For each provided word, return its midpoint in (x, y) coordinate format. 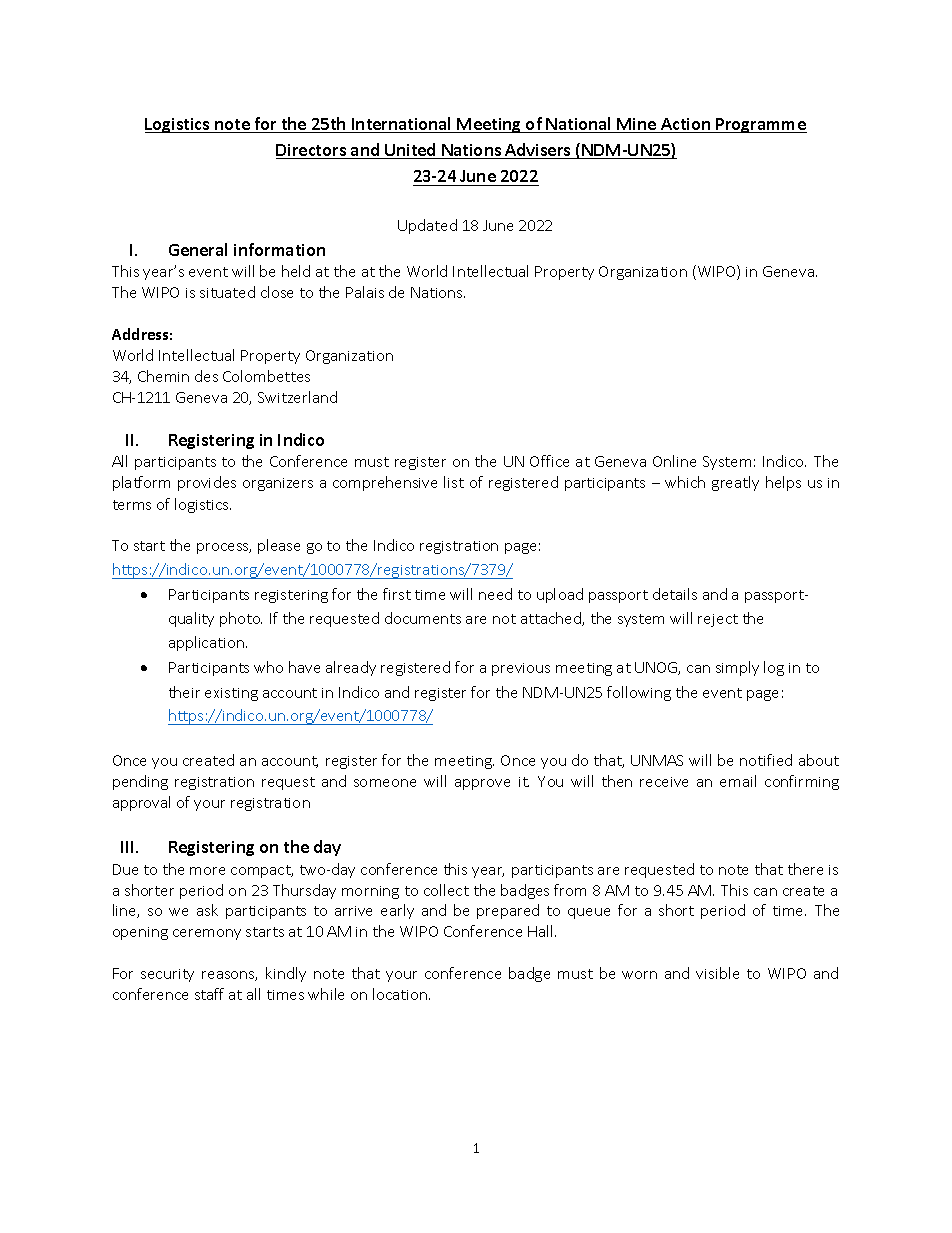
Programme (760, 125)
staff (209, 994)
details (675, 594)
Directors (312, 151)
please (279, 546)
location (401, 994)
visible (717, 973)
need (495, 594)
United (410, 151)
